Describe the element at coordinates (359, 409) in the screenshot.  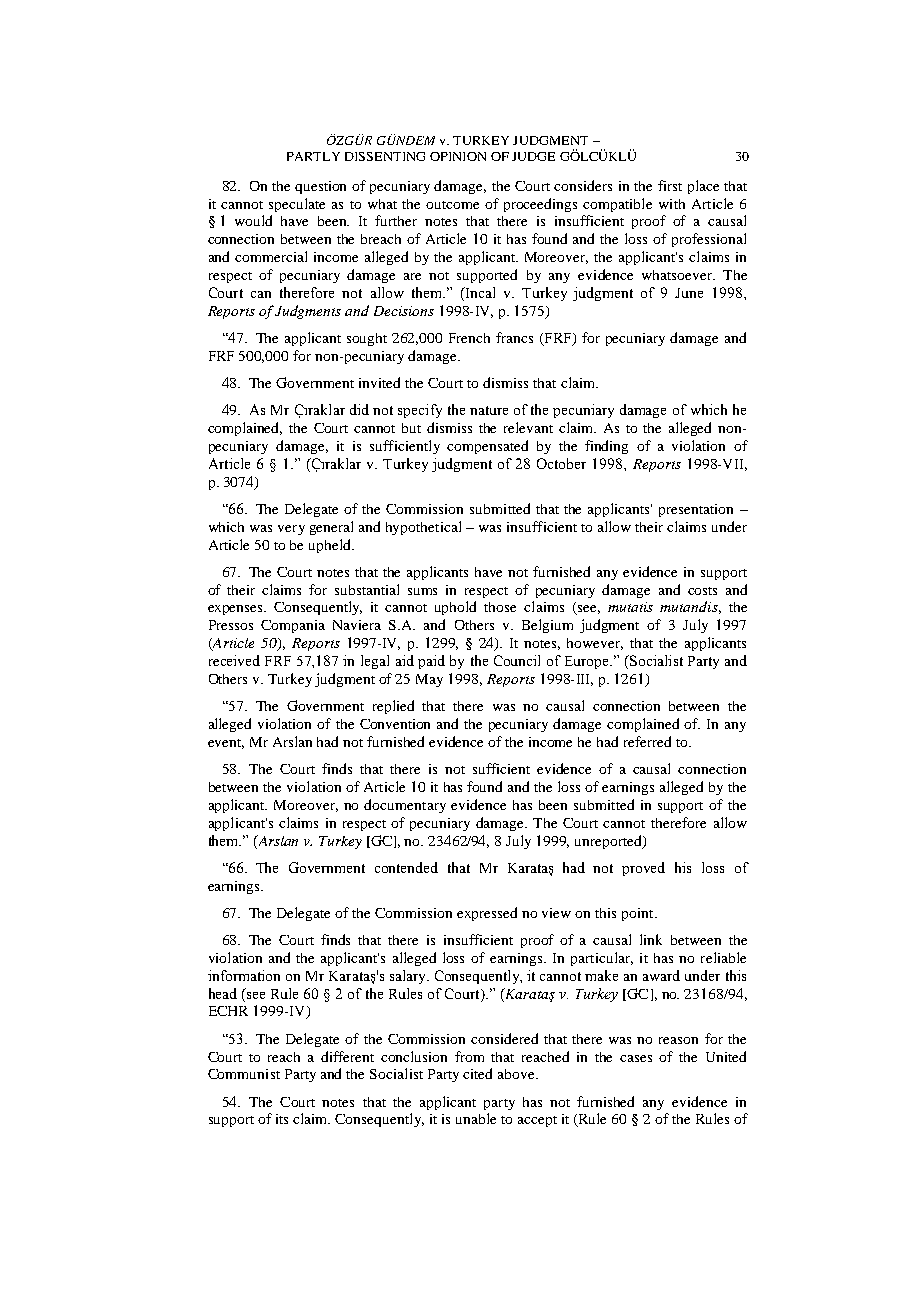
I see `did` at that location.
